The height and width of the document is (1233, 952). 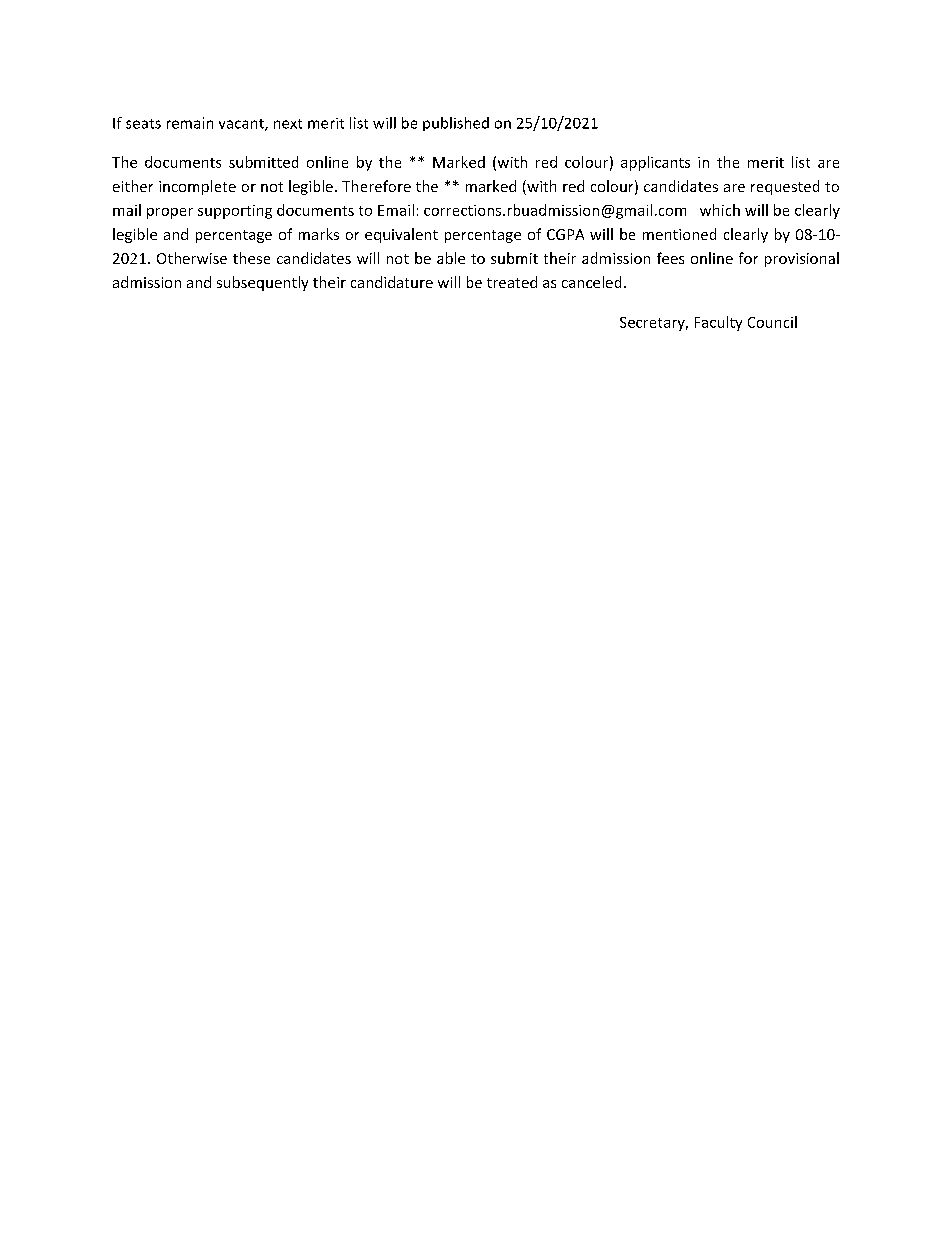 I want to click on mentioned, so click(x=679, y=234).
